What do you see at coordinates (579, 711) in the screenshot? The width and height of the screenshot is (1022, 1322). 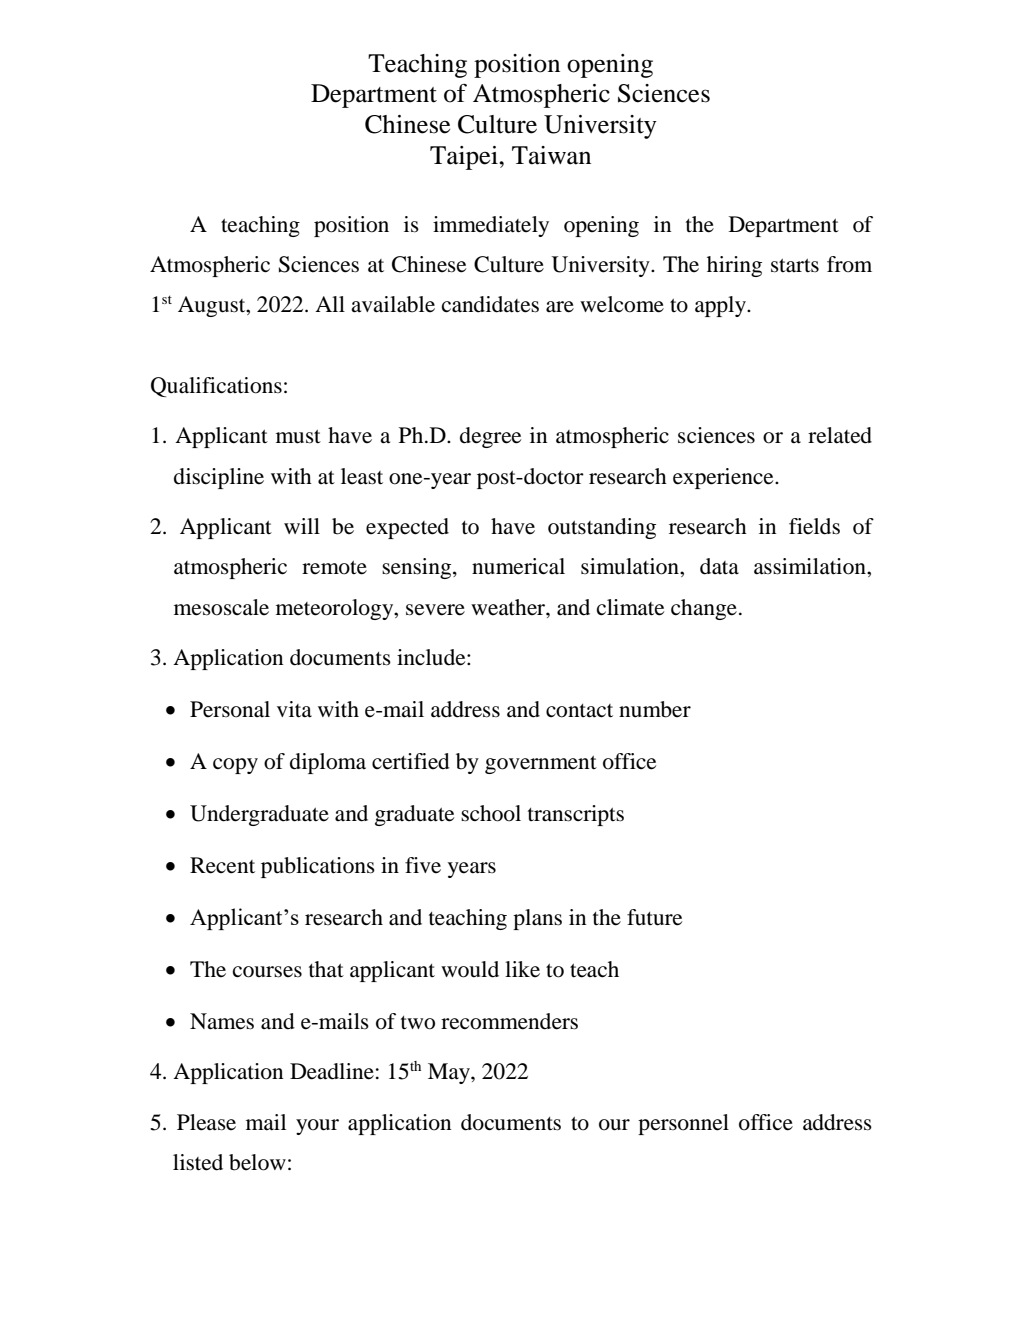 I see `contact` at bounding box center [579, 711].
